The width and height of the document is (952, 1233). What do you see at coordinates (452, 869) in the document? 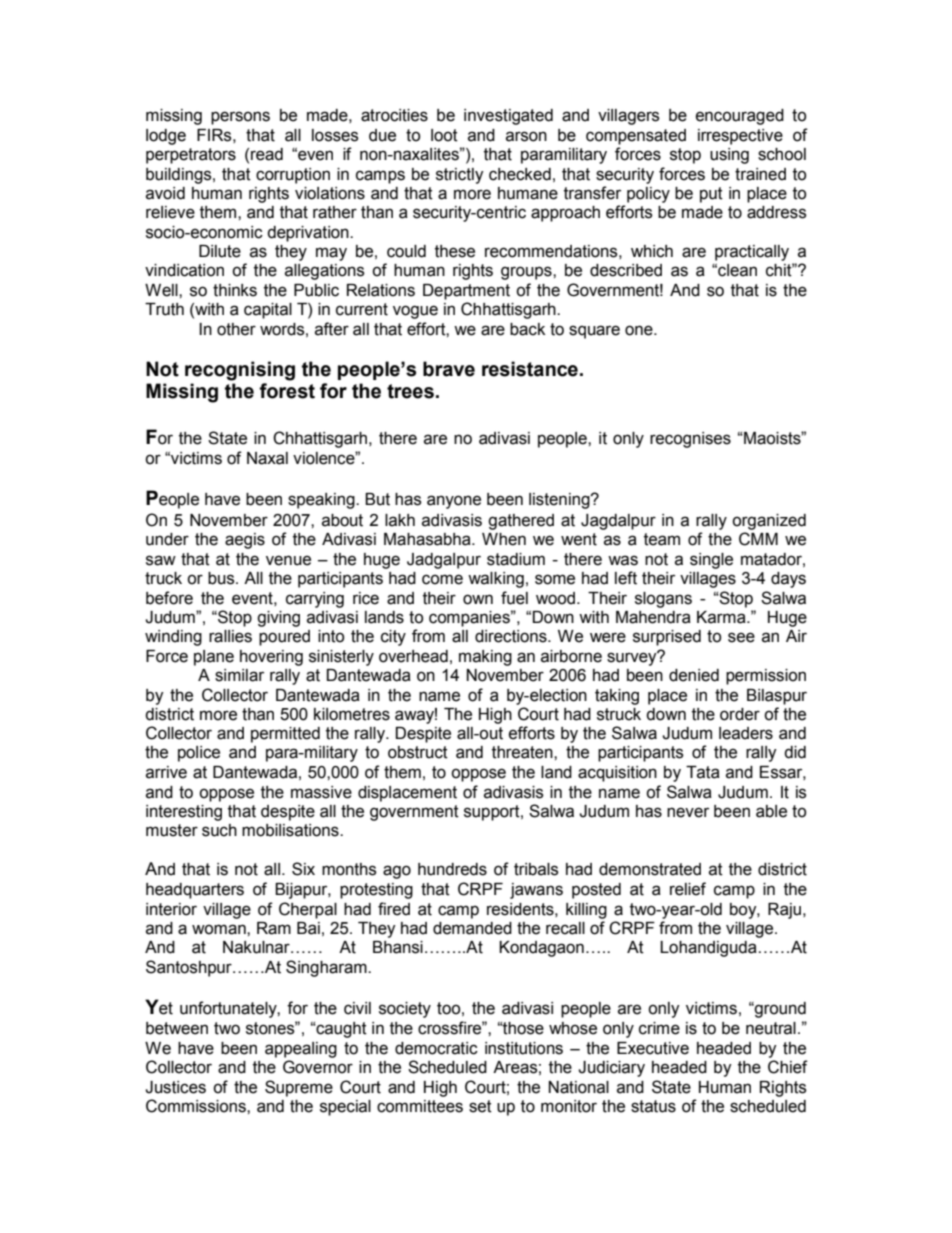
I see `hundreds` at bounding box center [452, 869].
